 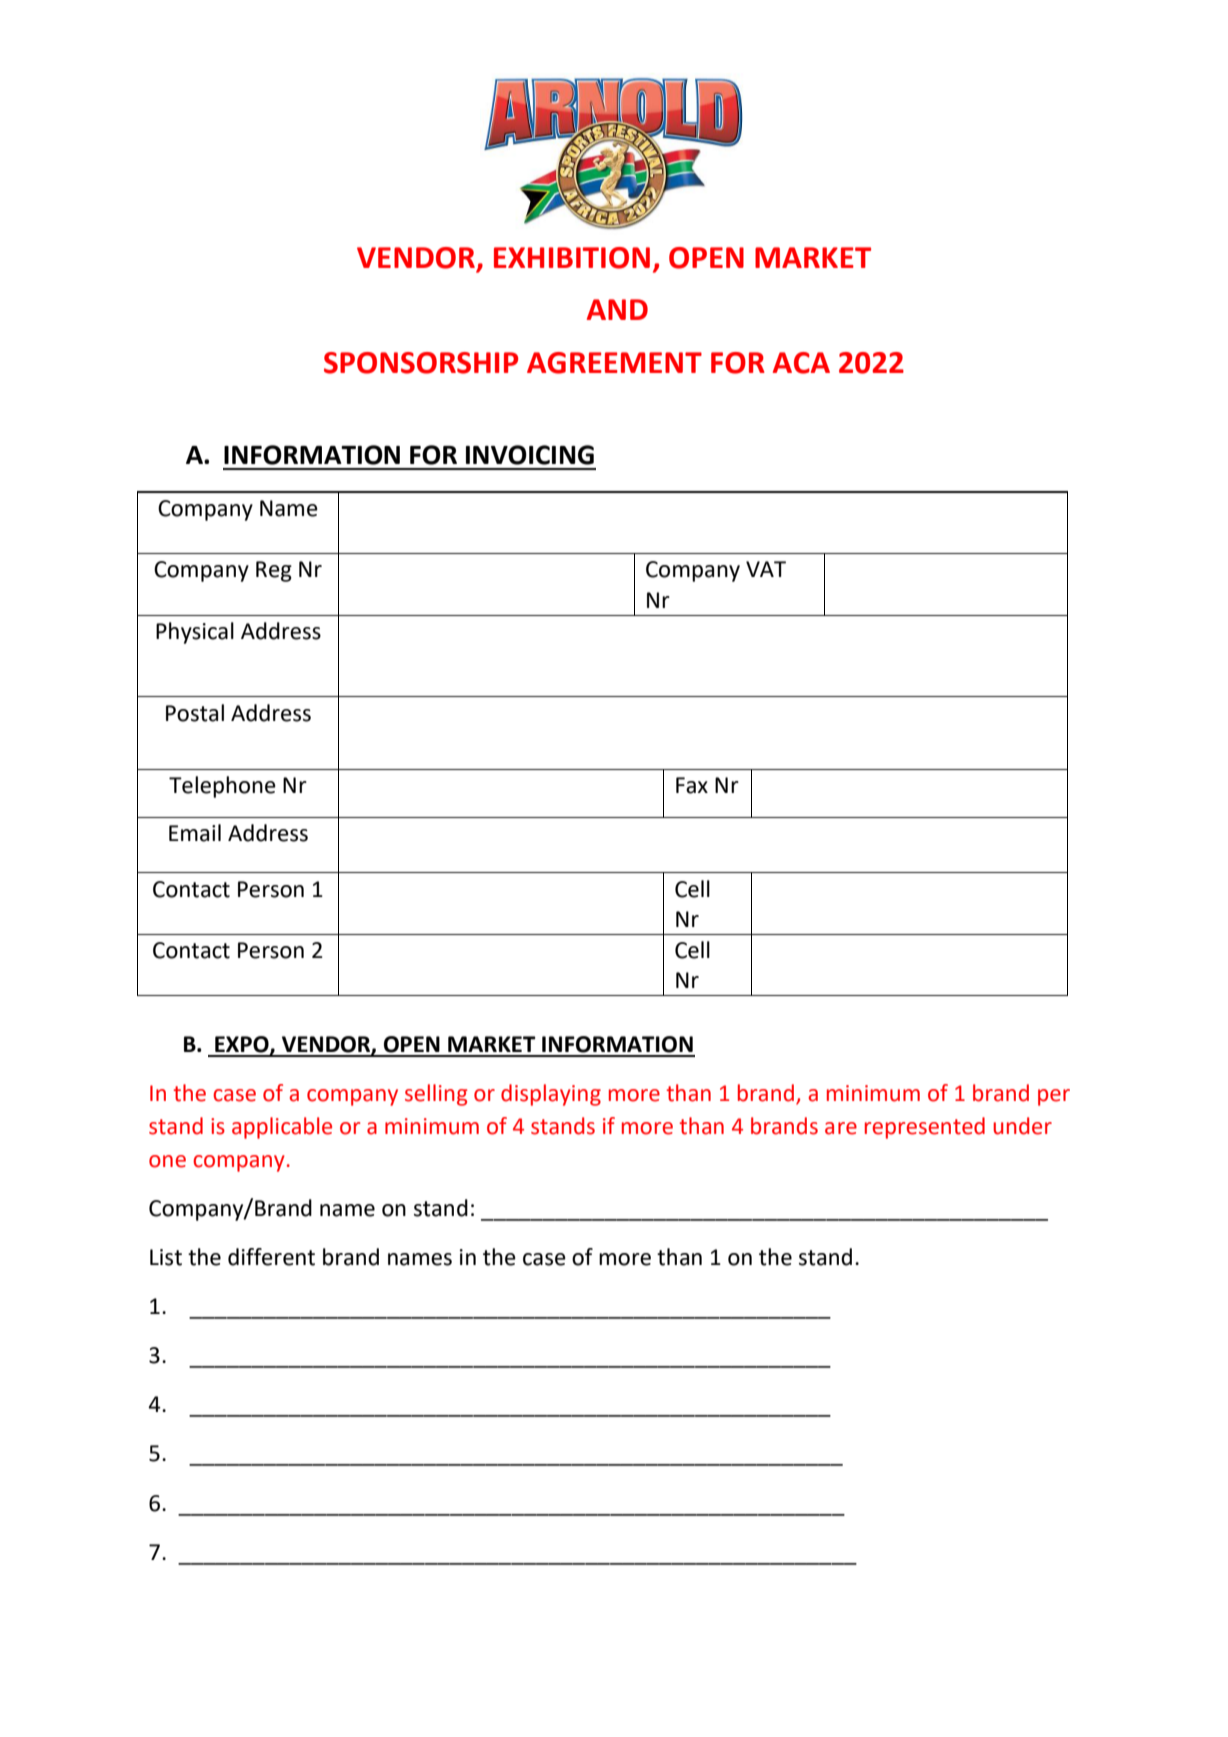 I want to click on EXHIBITION, so click(x=572, y=258).
